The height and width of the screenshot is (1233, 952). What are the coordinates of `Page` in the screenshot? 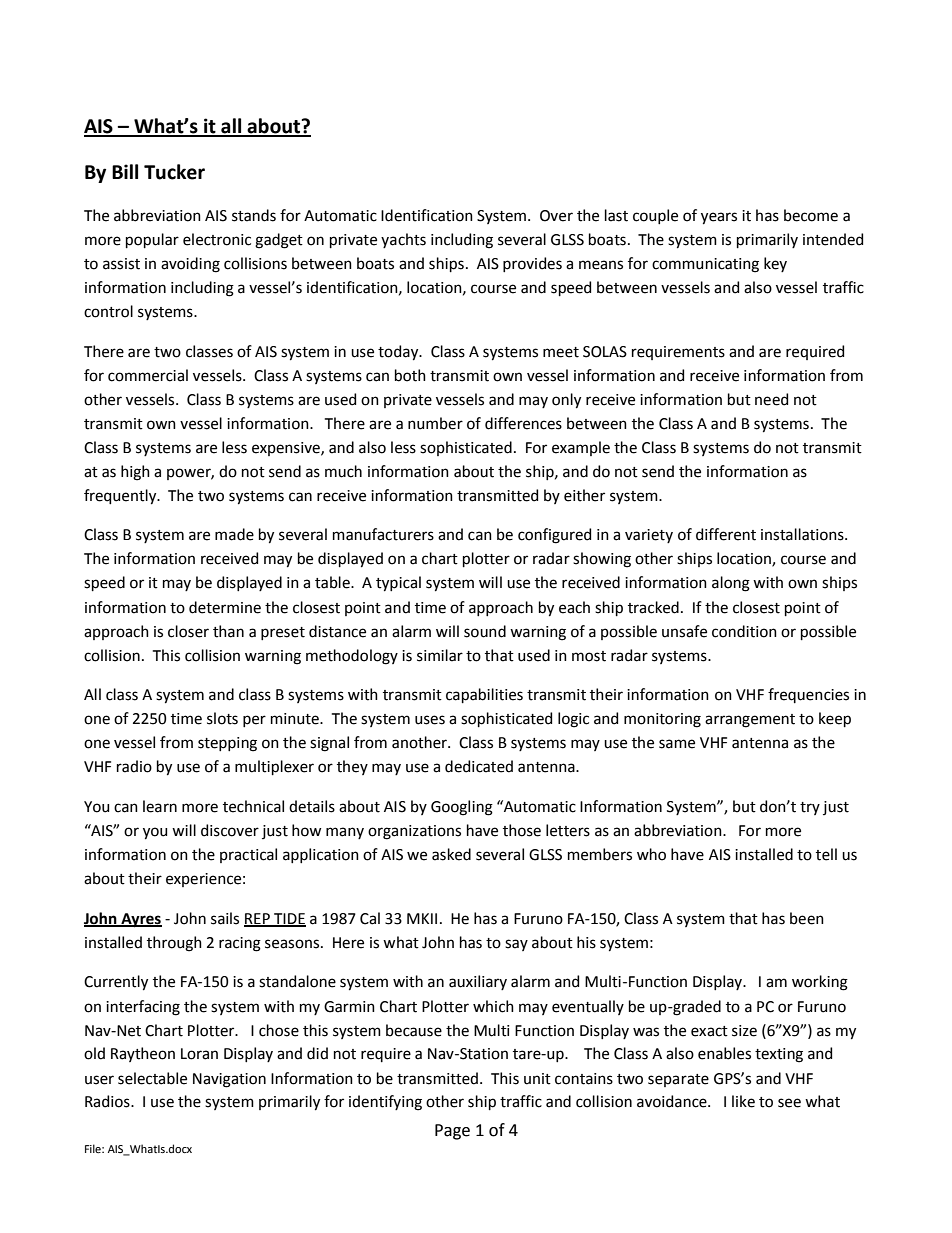 It's located at (452, 1132).
